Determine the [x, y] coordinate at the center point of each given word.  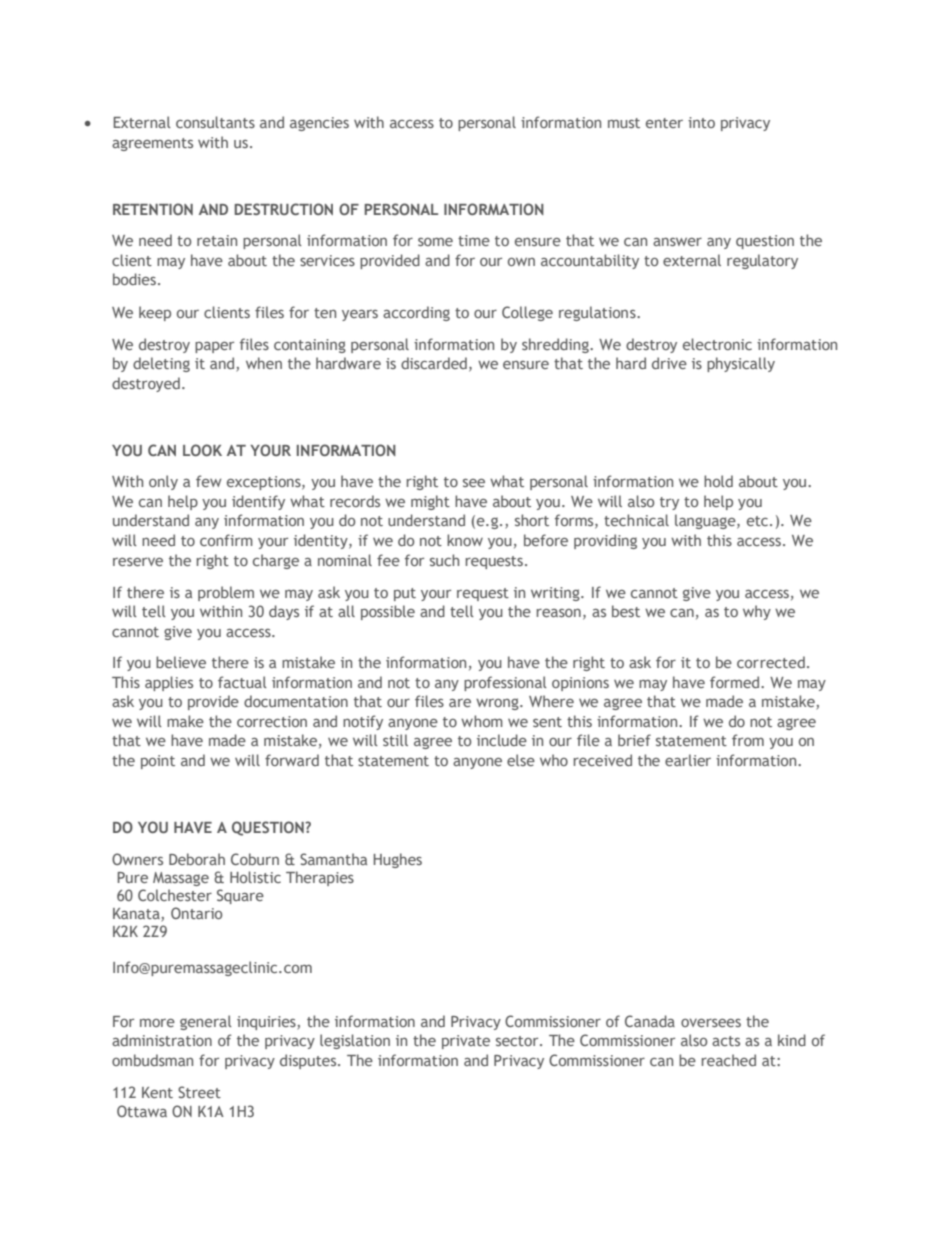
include [502, 740]
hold [718, 481]
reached [729, 1060]
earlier [688, 760]
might [430, 502]
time [474, 240]
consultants [215, 122]
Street [199, 1092]
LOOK [202, 450]
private [466, 1042]
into [701, 122]
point [158, 762]
